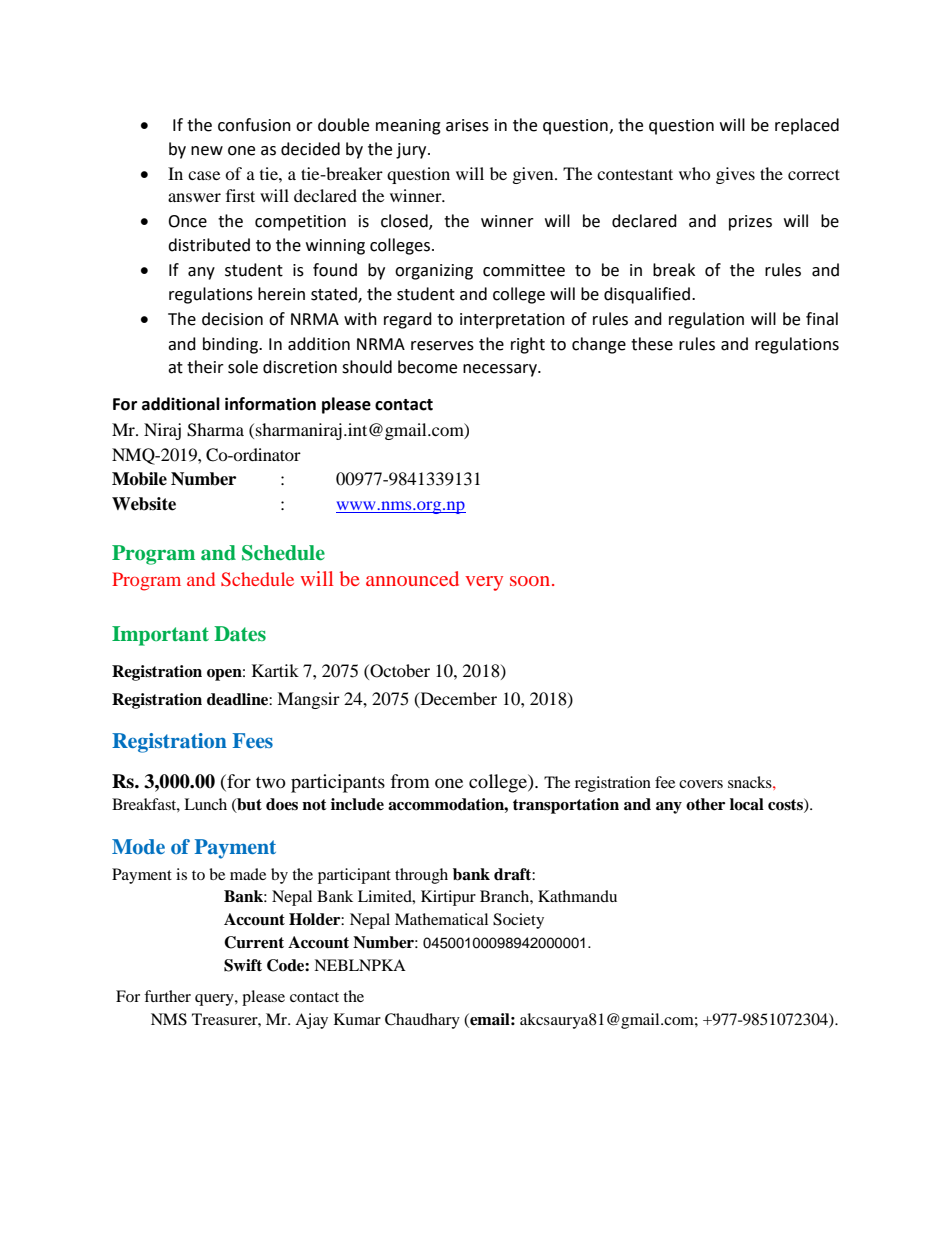 This image has height=1233, width=952. Describe the element at coordinates (243, 965) in the image. I see `Swift` at that location.
